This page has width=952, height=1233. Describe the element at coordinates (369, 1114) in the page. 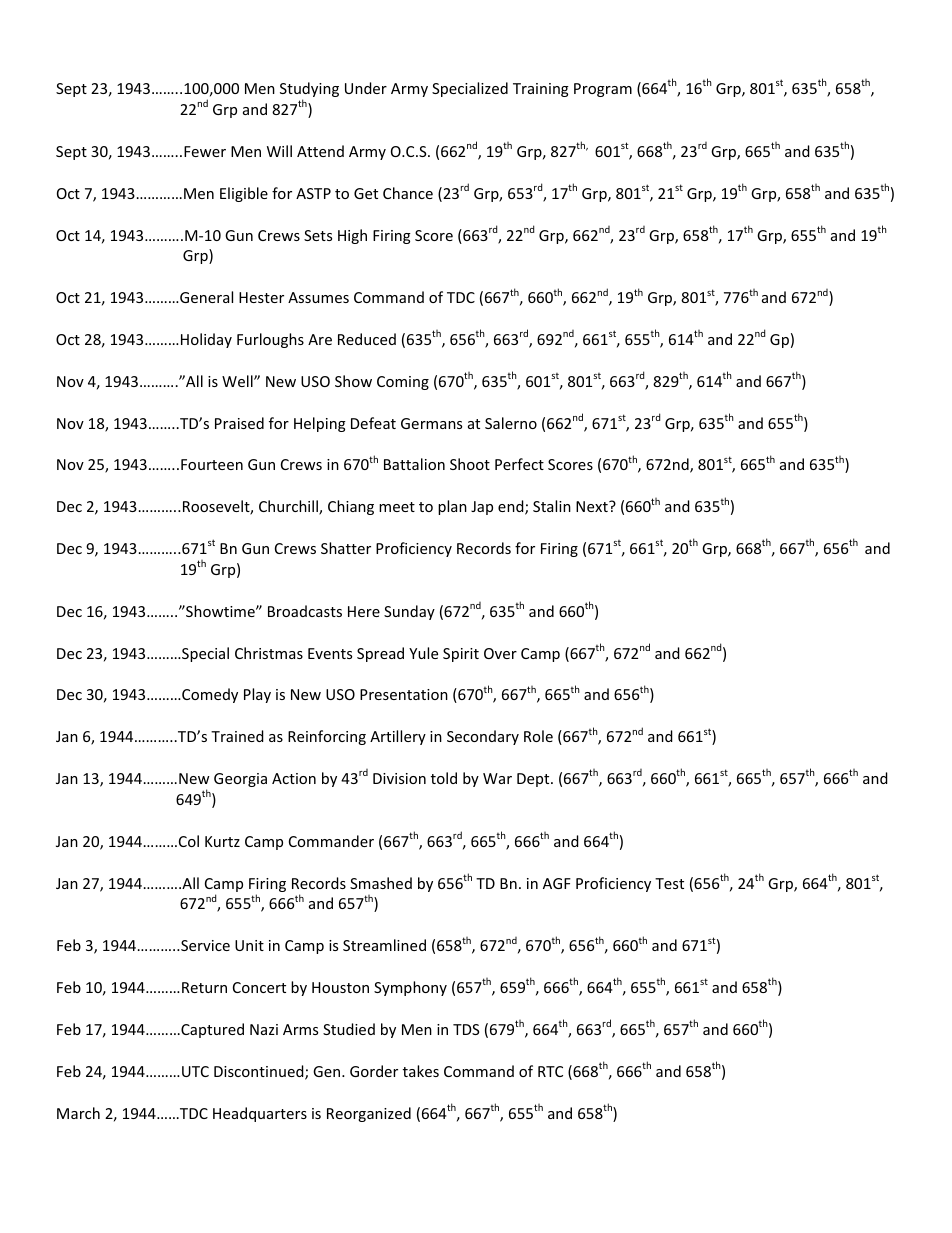

I see `Reorganized` at that location.
